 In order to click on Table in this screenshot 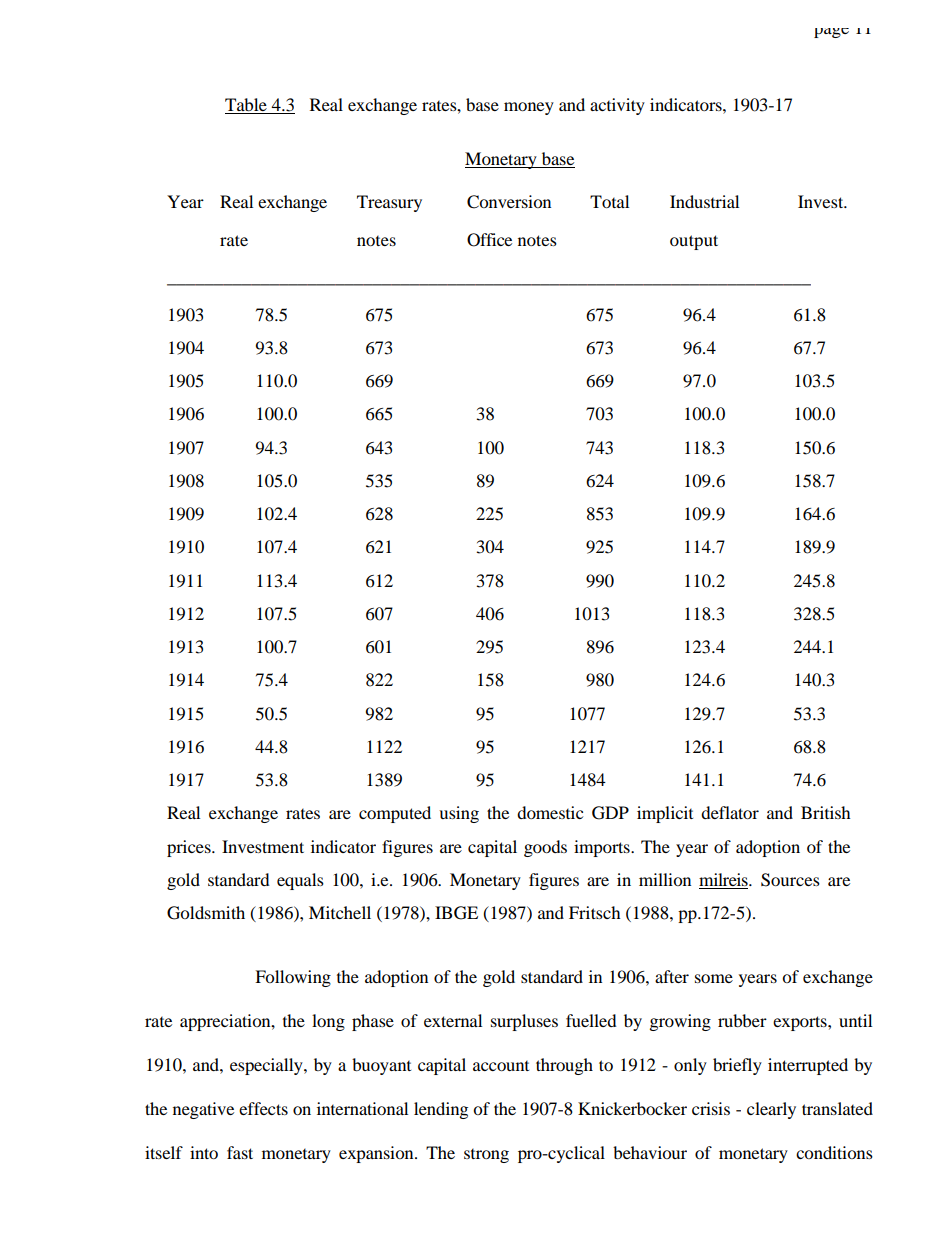, I will do `click(247, 106)`.
